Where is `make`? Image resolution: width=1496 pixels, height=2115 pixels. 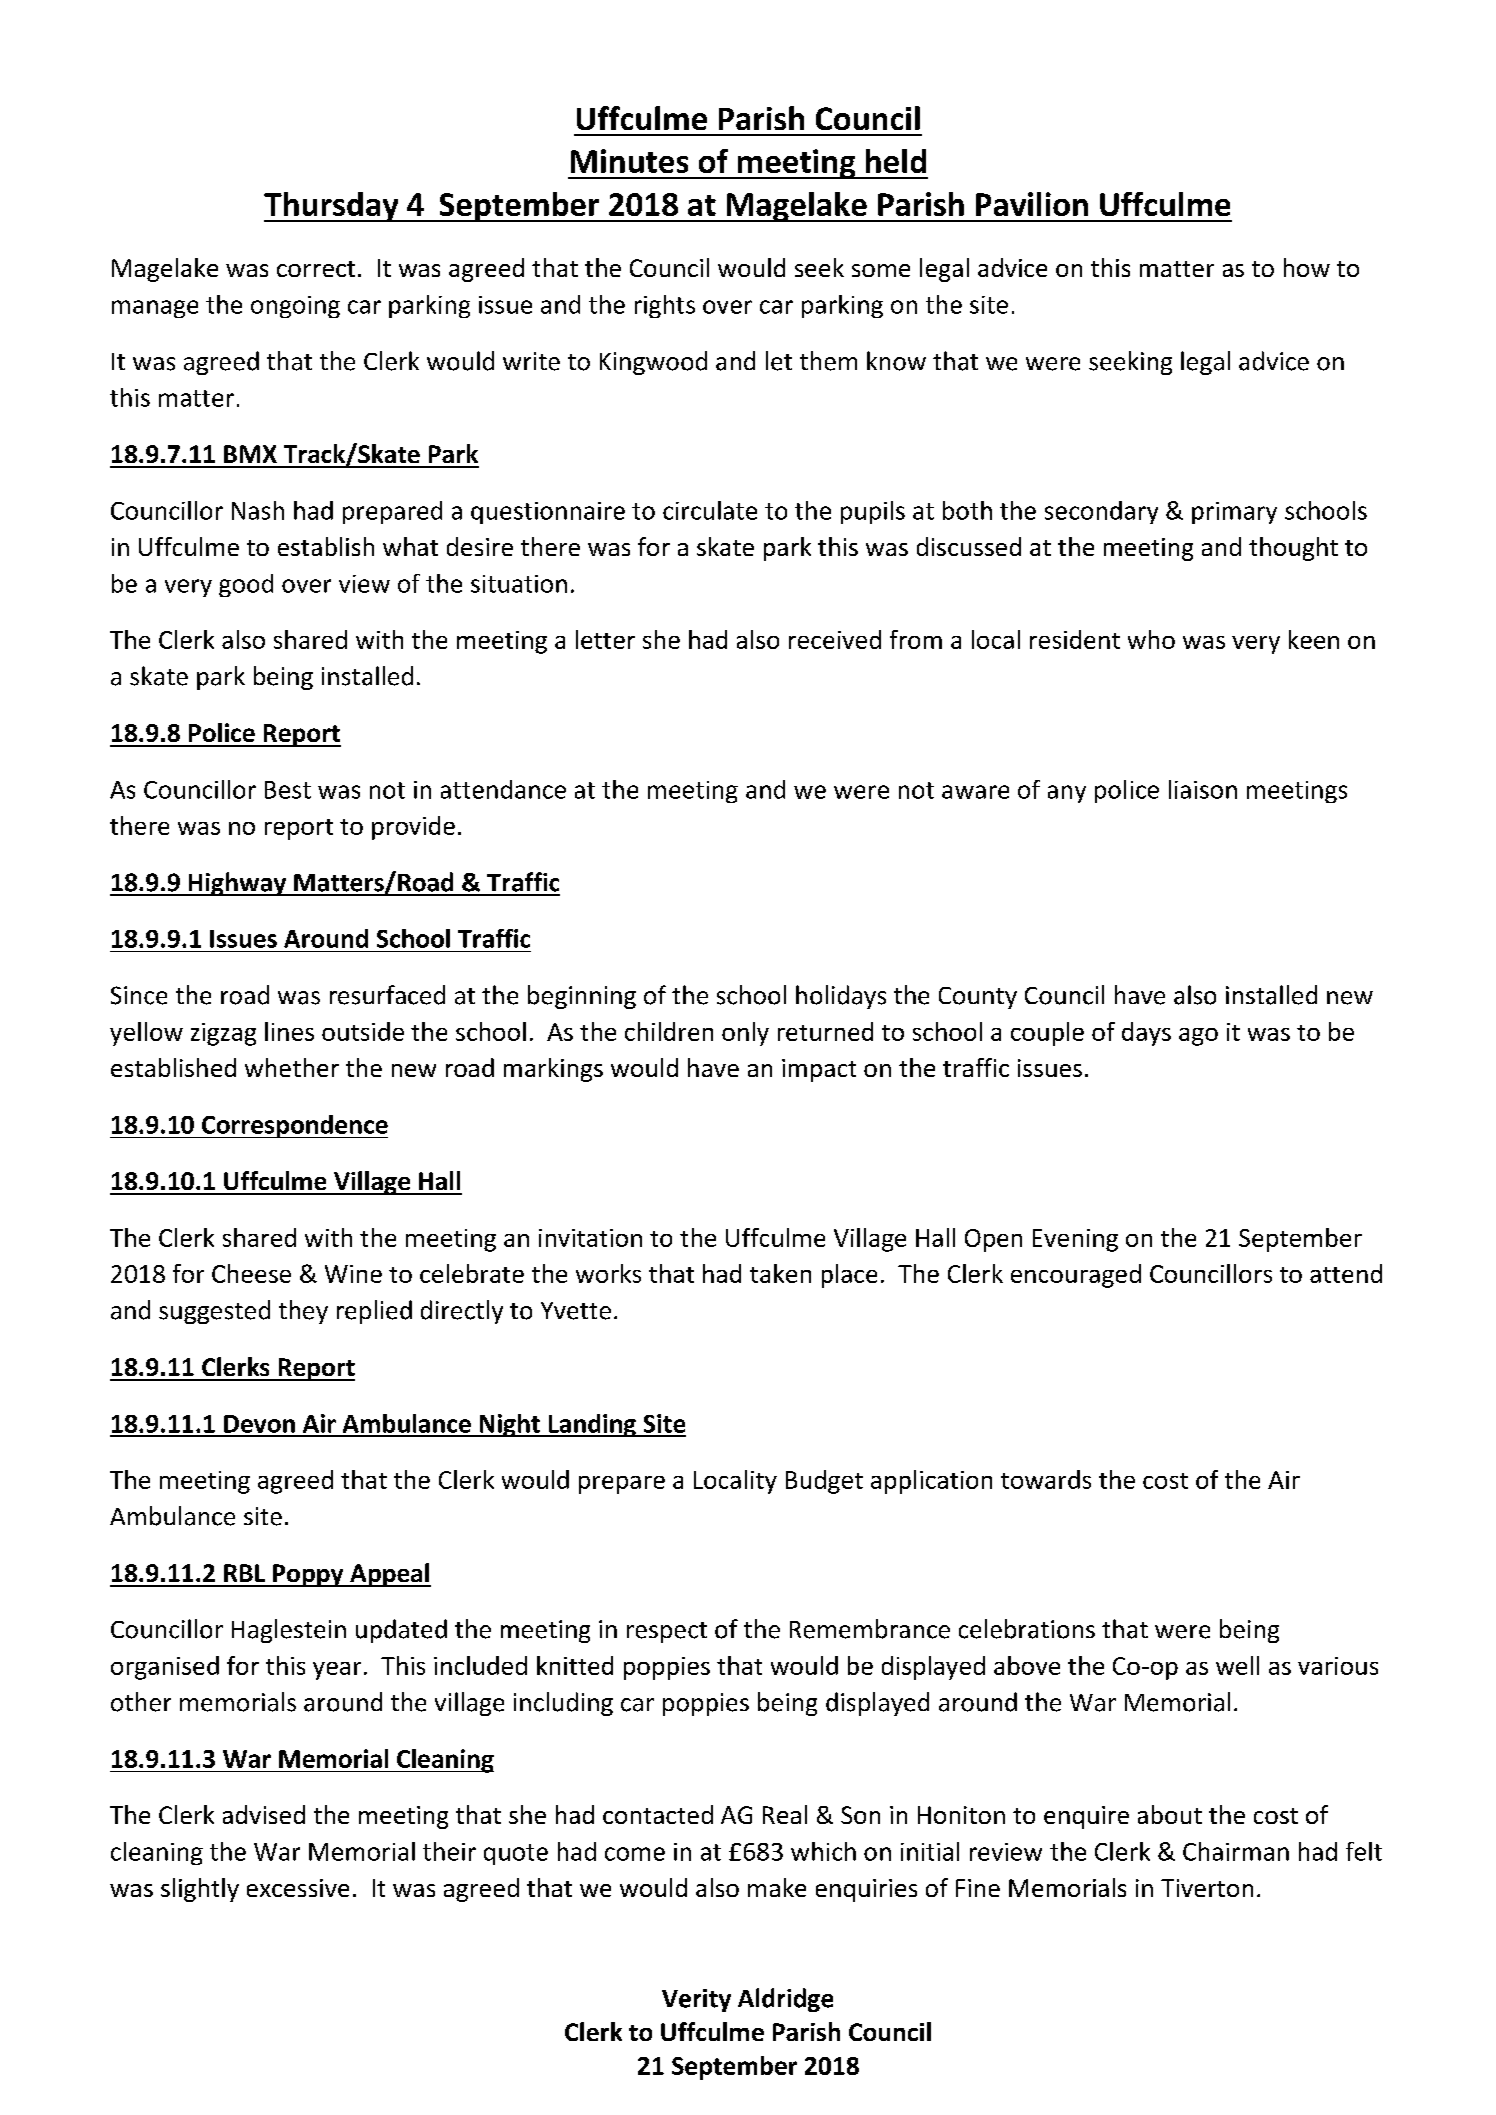
make is located at coordinates (777, 1887).
